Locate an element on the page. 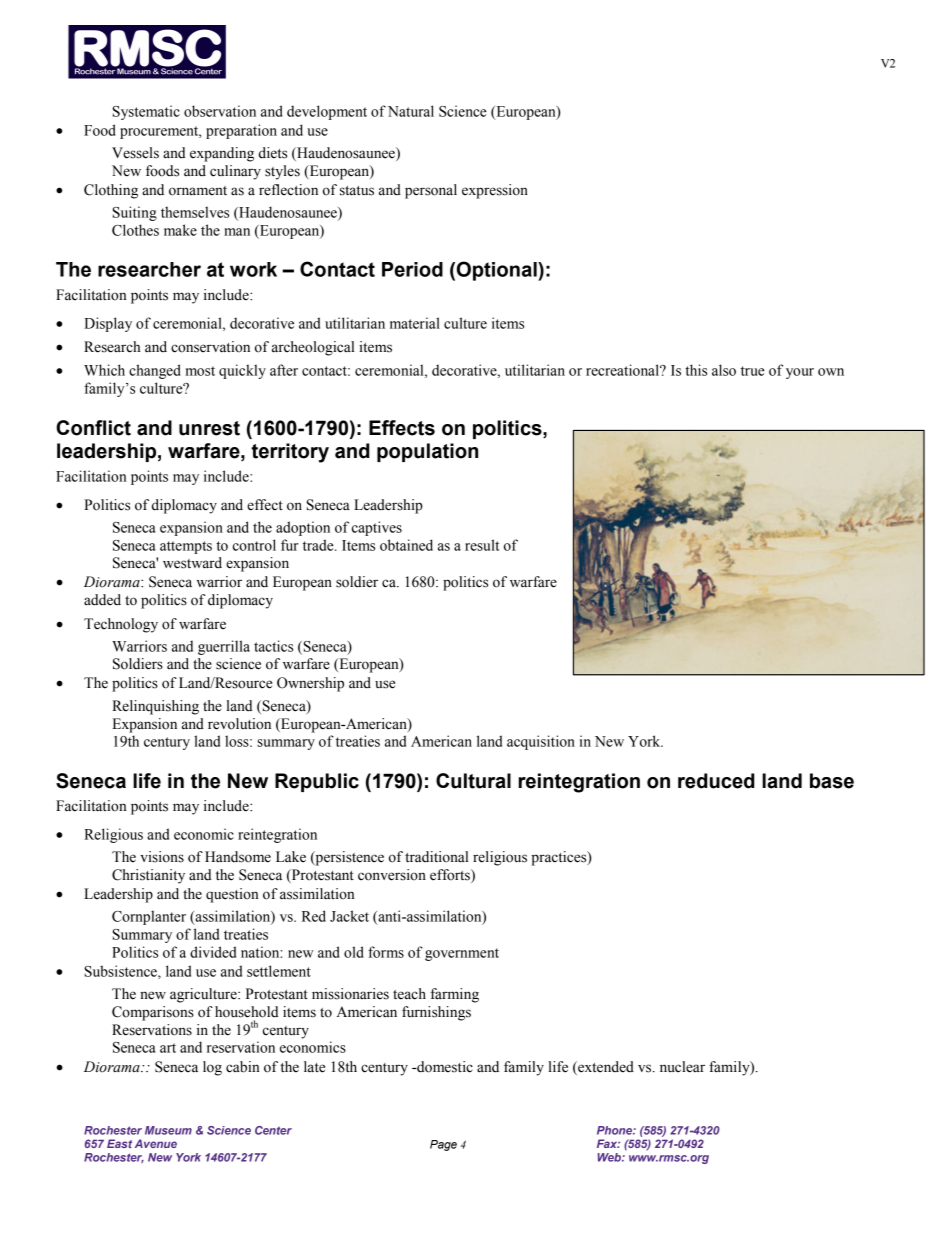  guerrilla is located at coordinates (224, 647).
